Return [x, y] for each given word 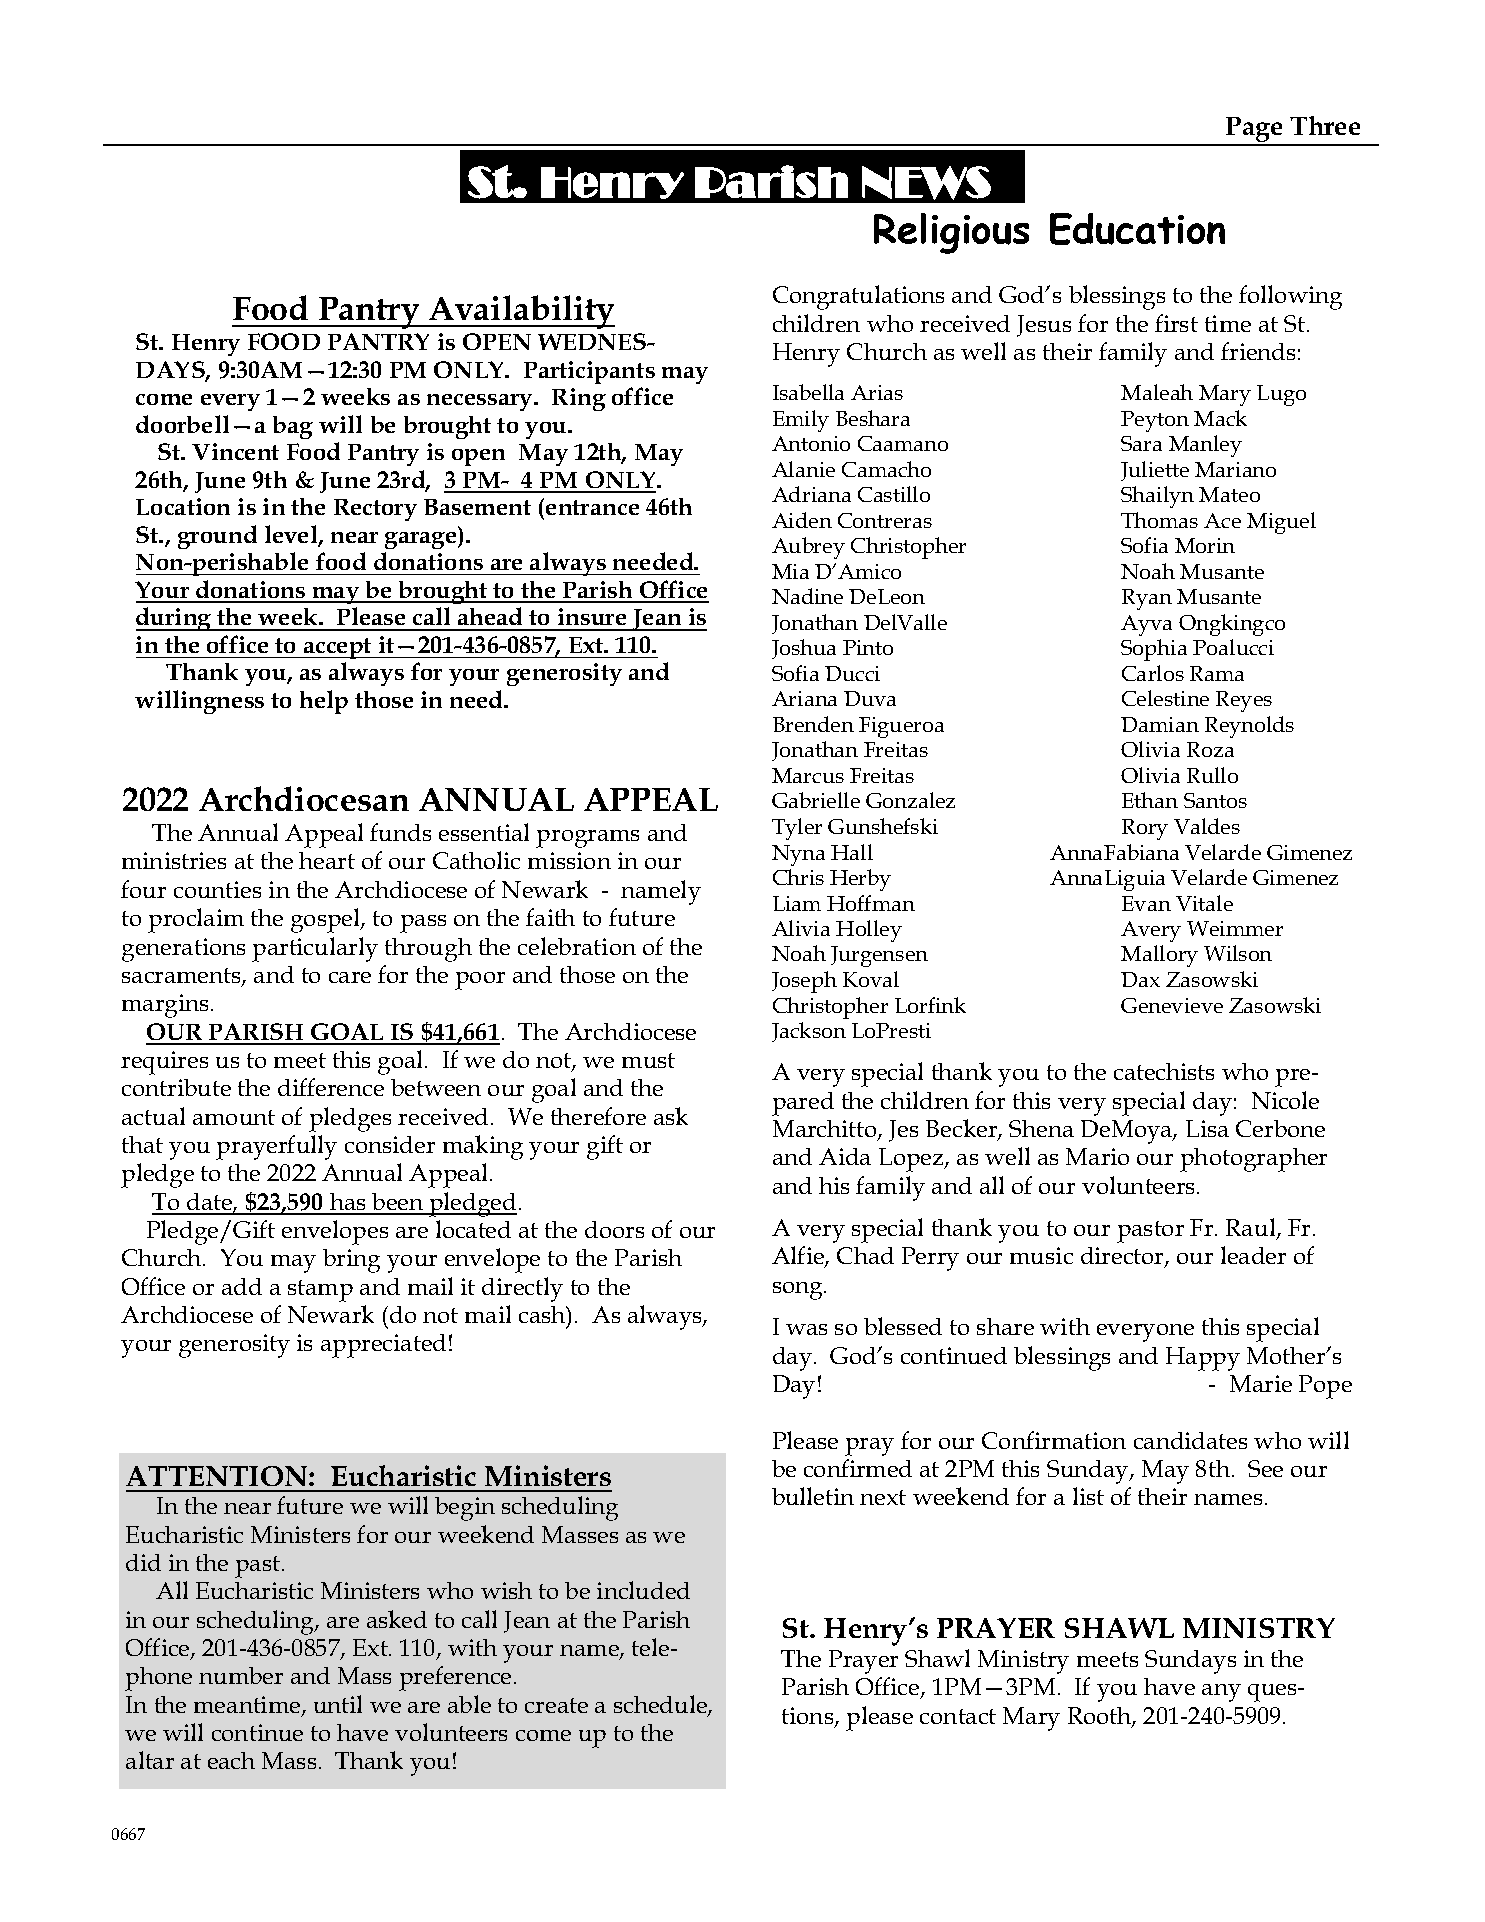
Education [1137, 229]
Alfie [799, 1257]
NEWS [926, 183]
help [324, 702]
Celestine [1165, 698]
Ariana [804, 698]
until [338, 1704]
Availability [521, 312]
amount [234, 1117]
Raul [1252, 1228]
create [556, 1705]
